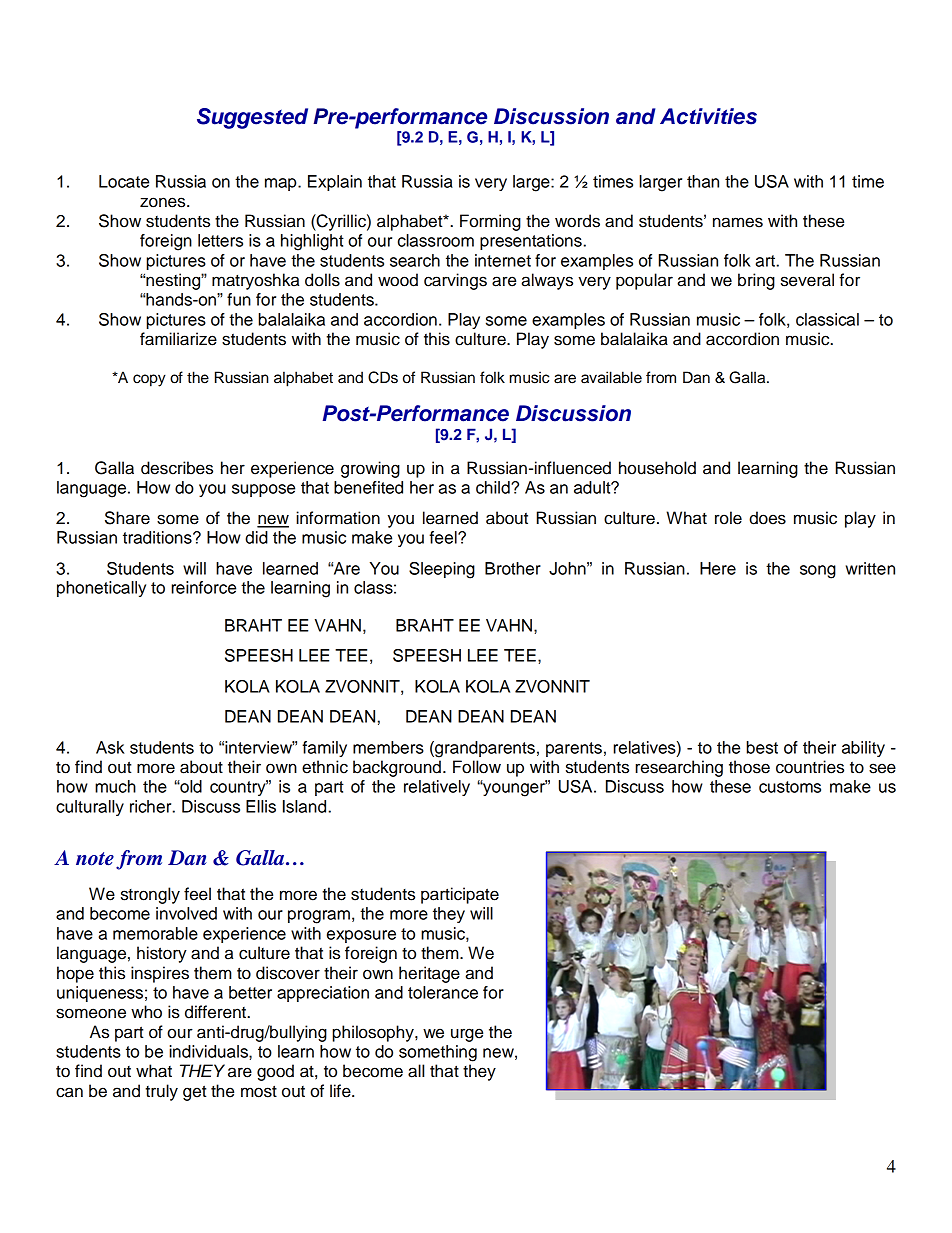 The image size is (952, 1233). What do you see at coordinates (490, 222) in the screenshot?
I see `Forming` at bounding box center [490, 222].
